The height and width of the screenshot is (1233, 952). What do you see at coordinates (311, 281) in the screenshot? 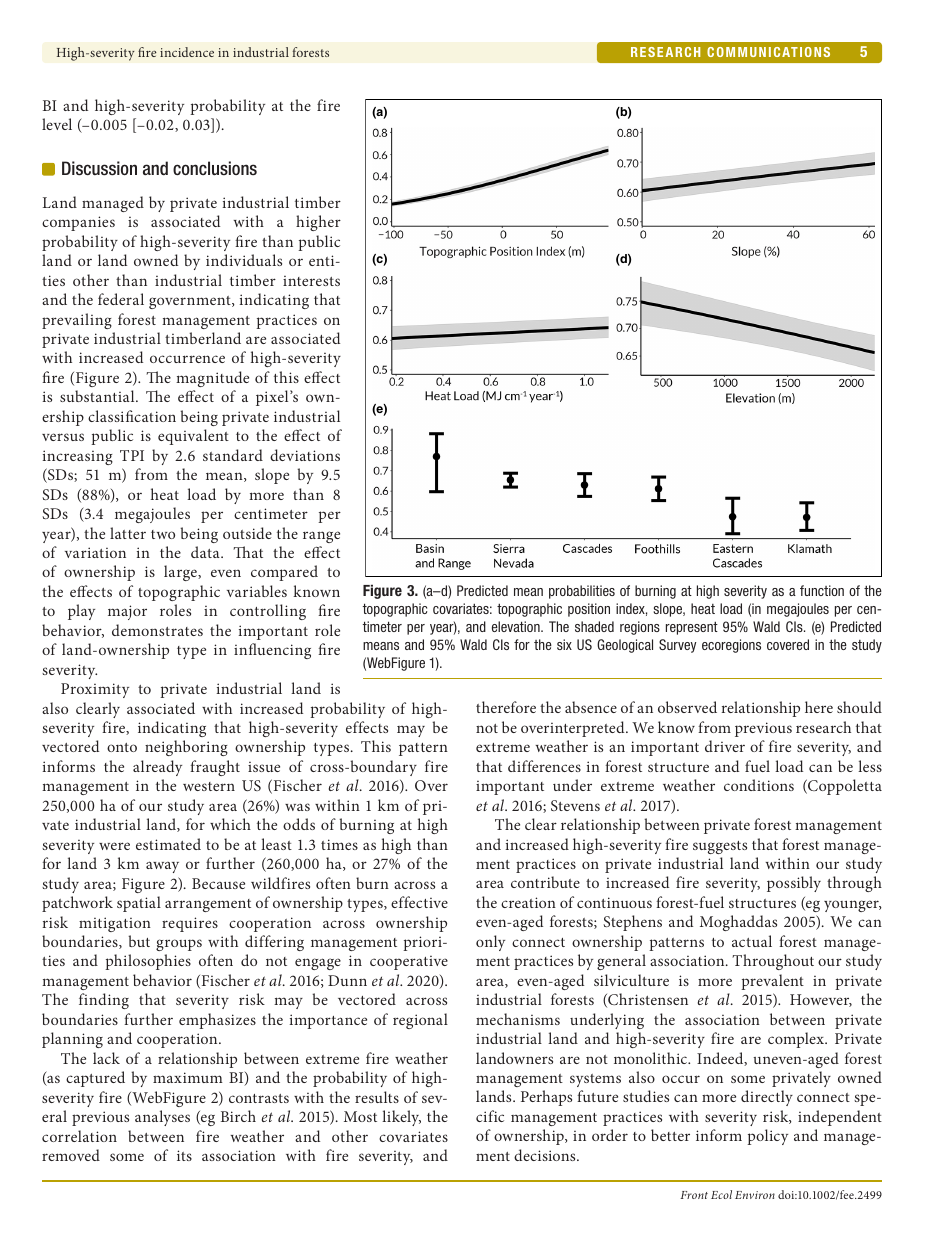
I see `interests` at bounding box center [311, 281].
